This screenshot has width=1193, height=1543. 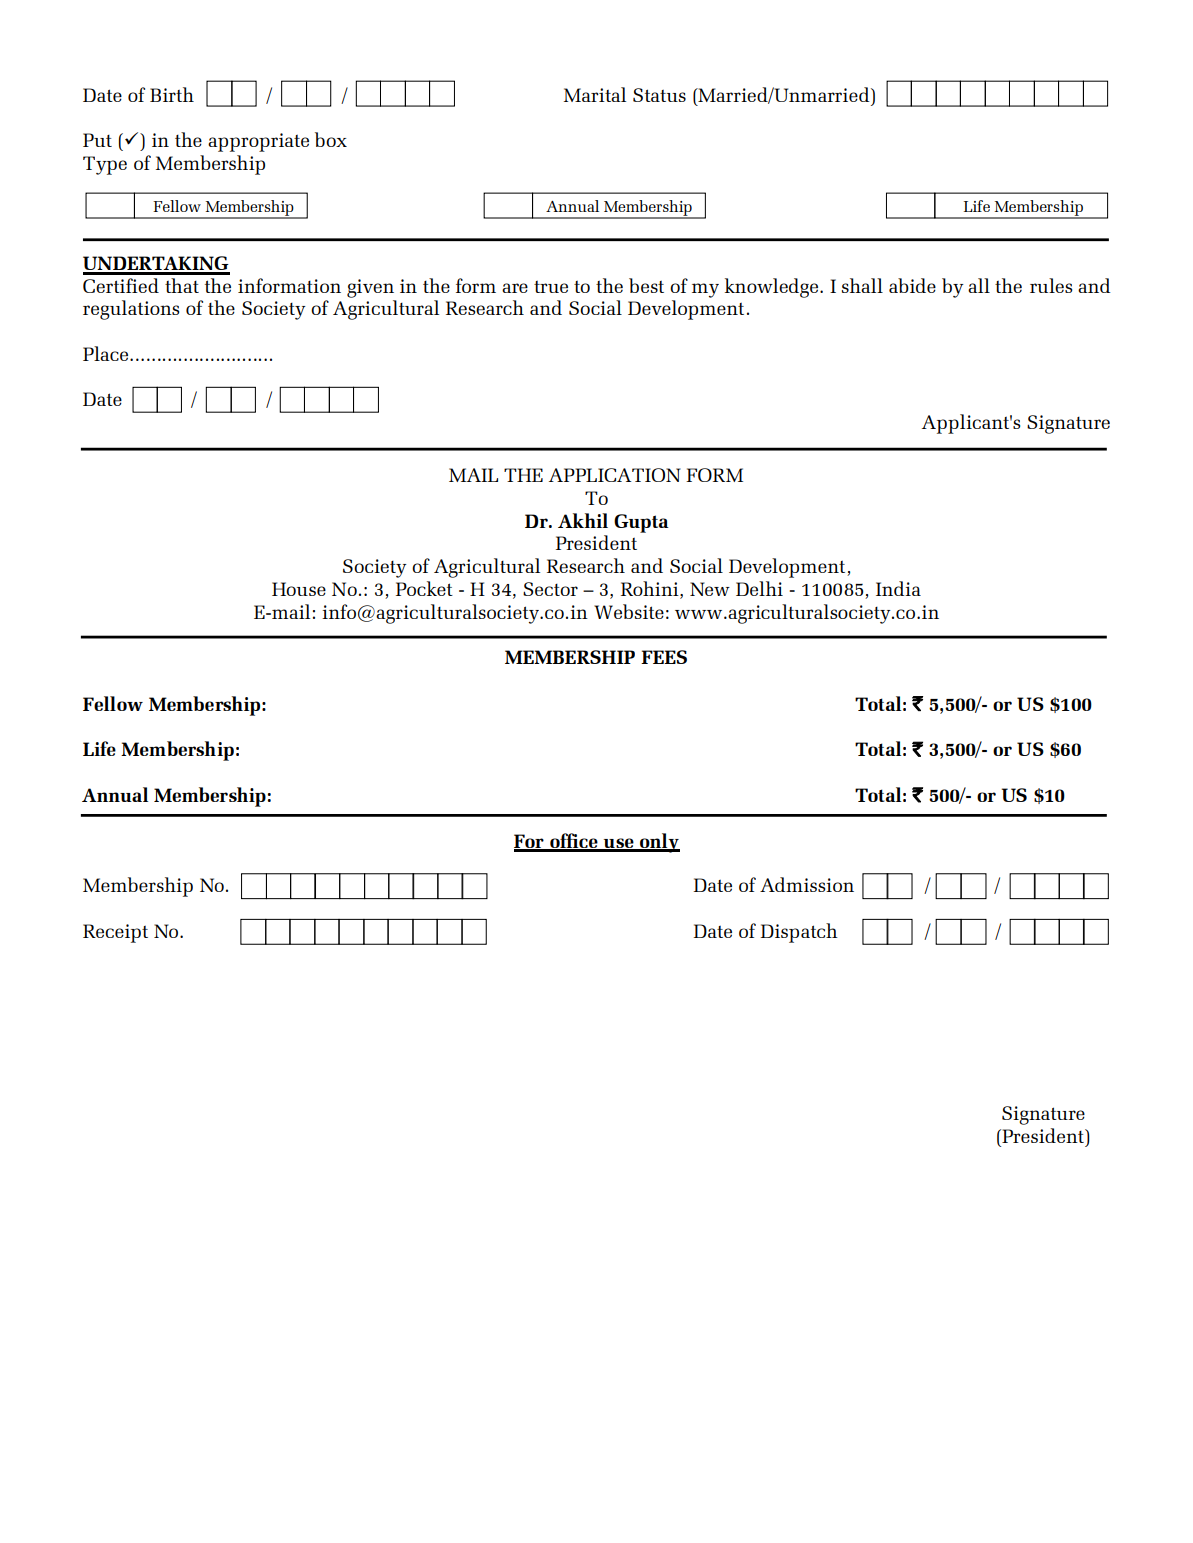 I want to click on Status, so click(x=659, y=95).
